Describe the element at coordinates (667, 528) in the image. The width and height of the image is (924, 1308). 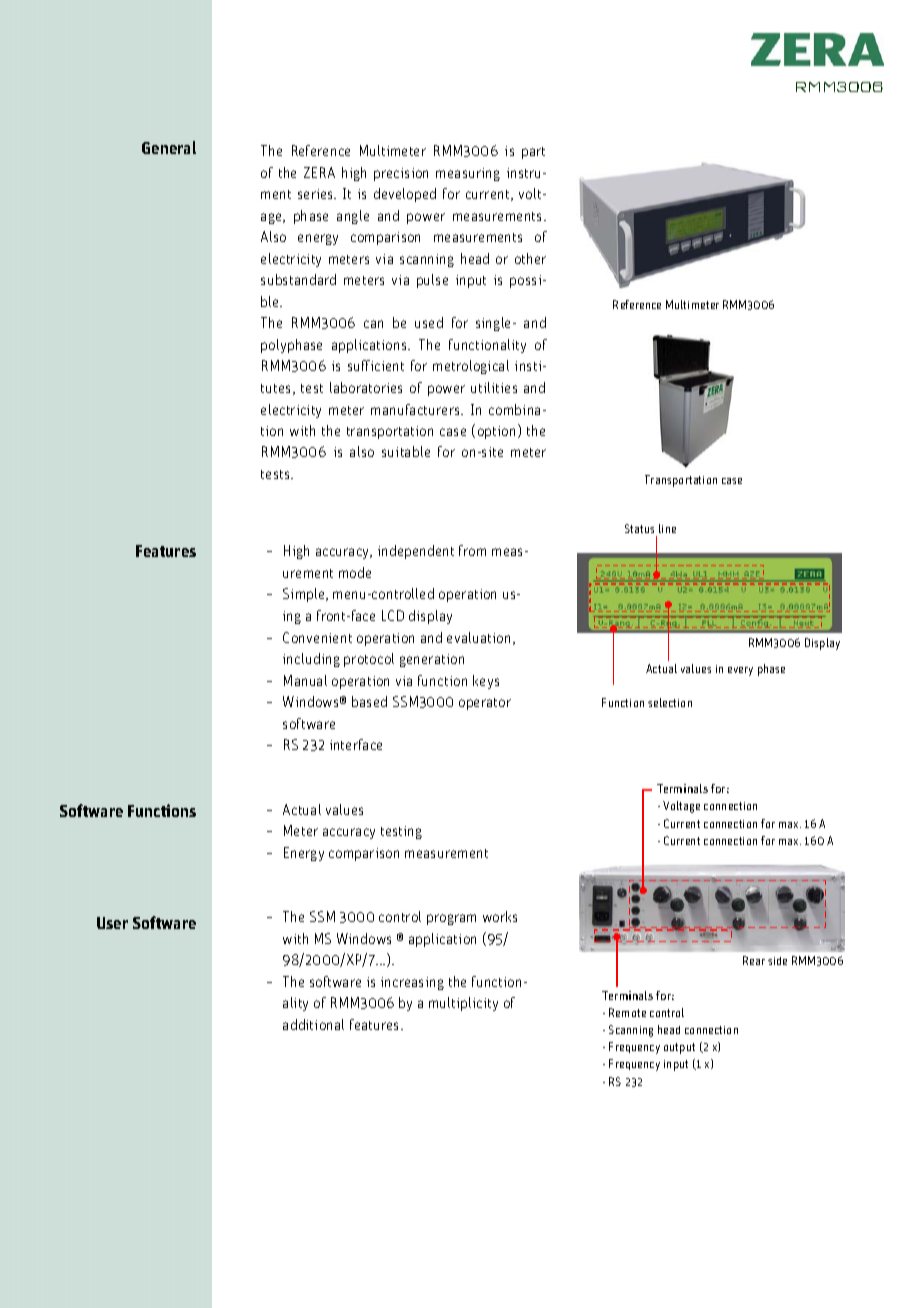
I see `line` at that location.
